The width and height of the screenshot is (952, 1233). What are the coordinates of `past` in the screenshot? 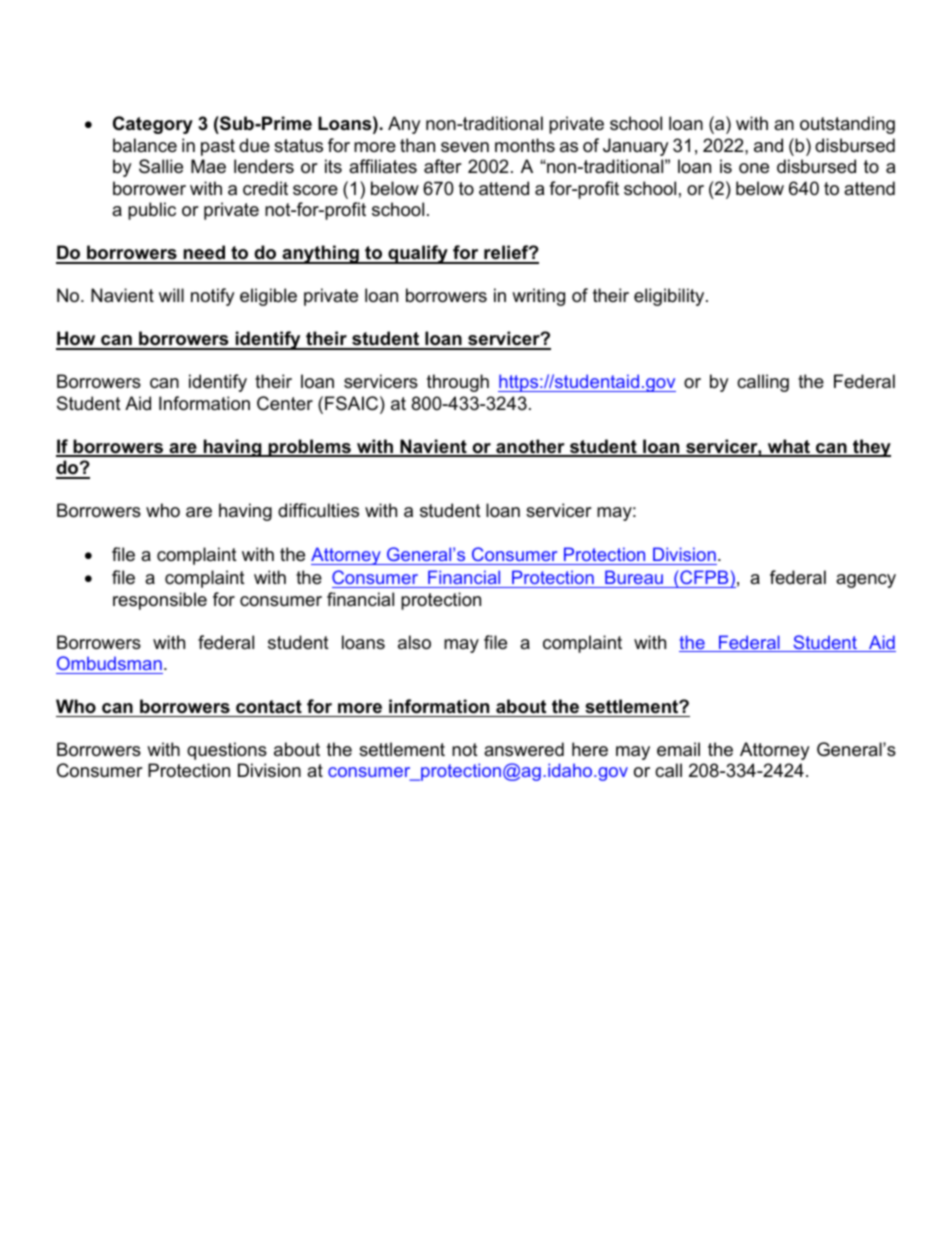 It's located at (218, 147).
